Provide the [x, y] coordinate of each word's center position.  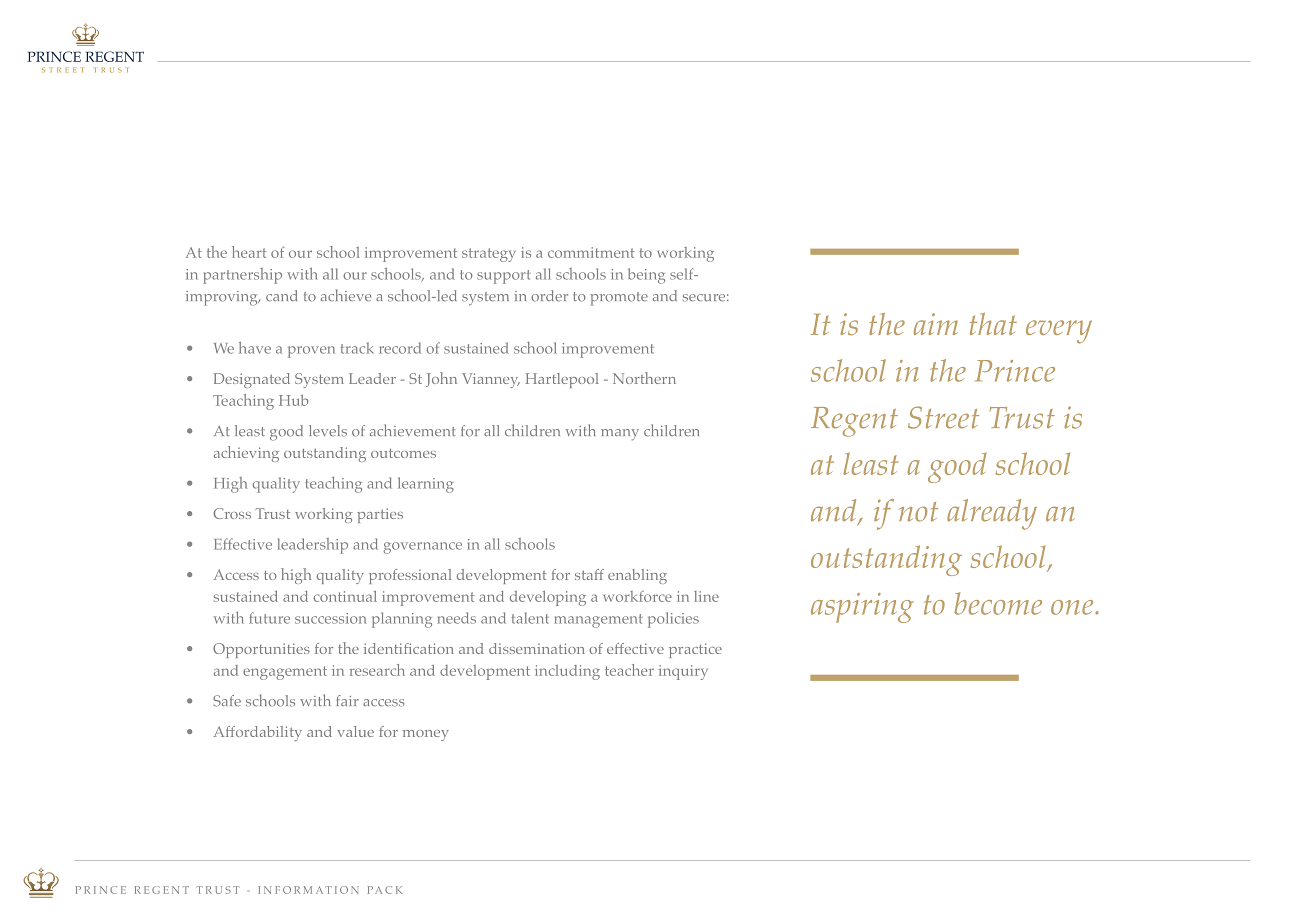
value [355, 731]
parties [380, 515]
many [620, 435]
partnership [242, 276]
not [918, 512]
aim [936, 324]
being [646, 276]
